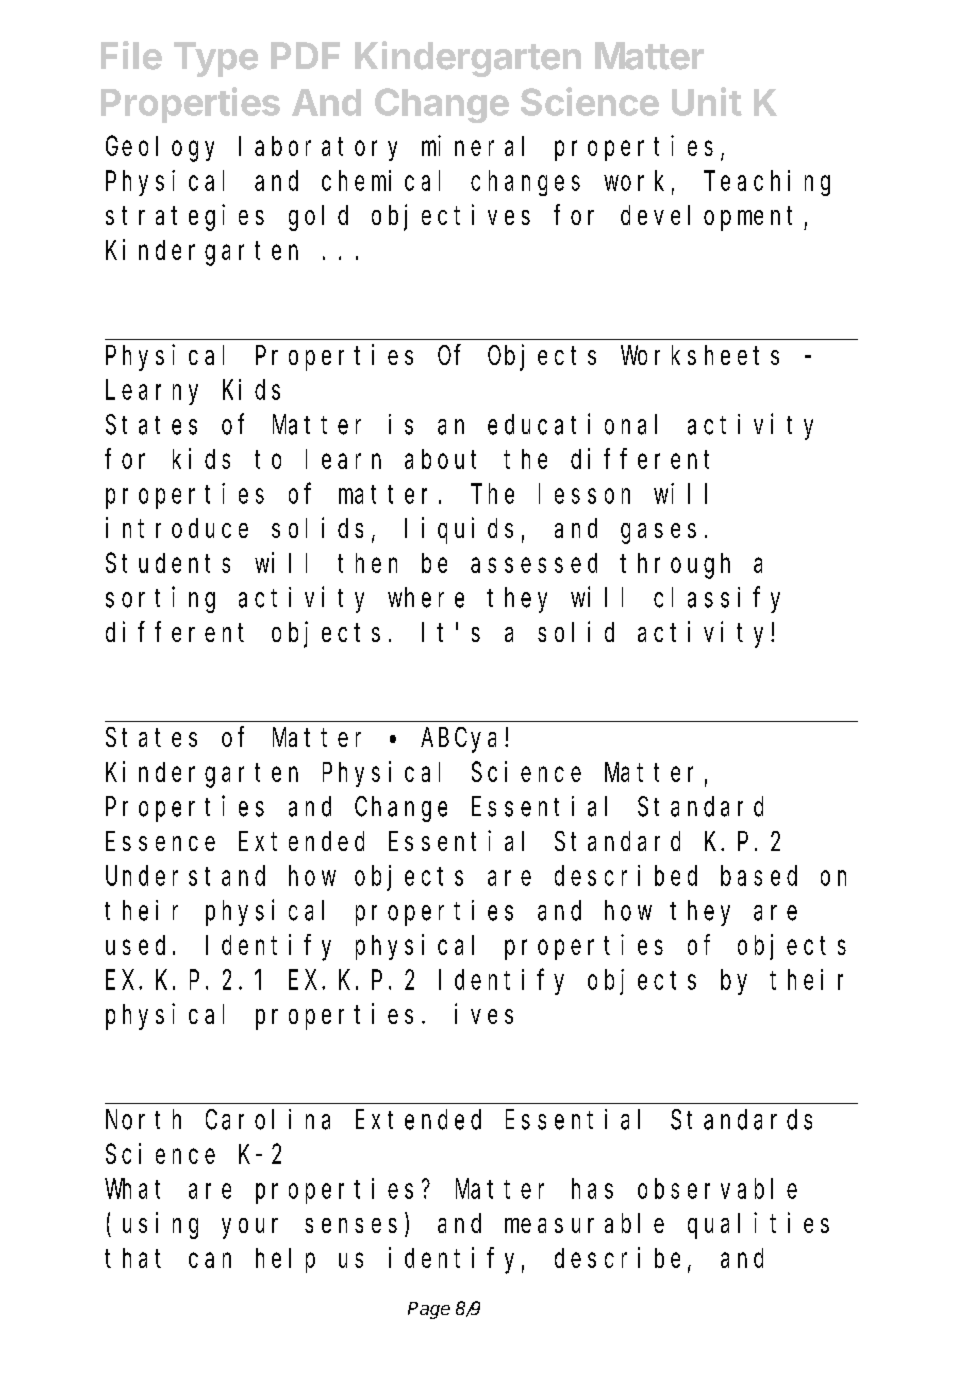 Image resolution: width=969 pixels, height=1374 pixels. Describe the element at coordinates (160, 842) in the screenshot. I see `Essence` at that location.
